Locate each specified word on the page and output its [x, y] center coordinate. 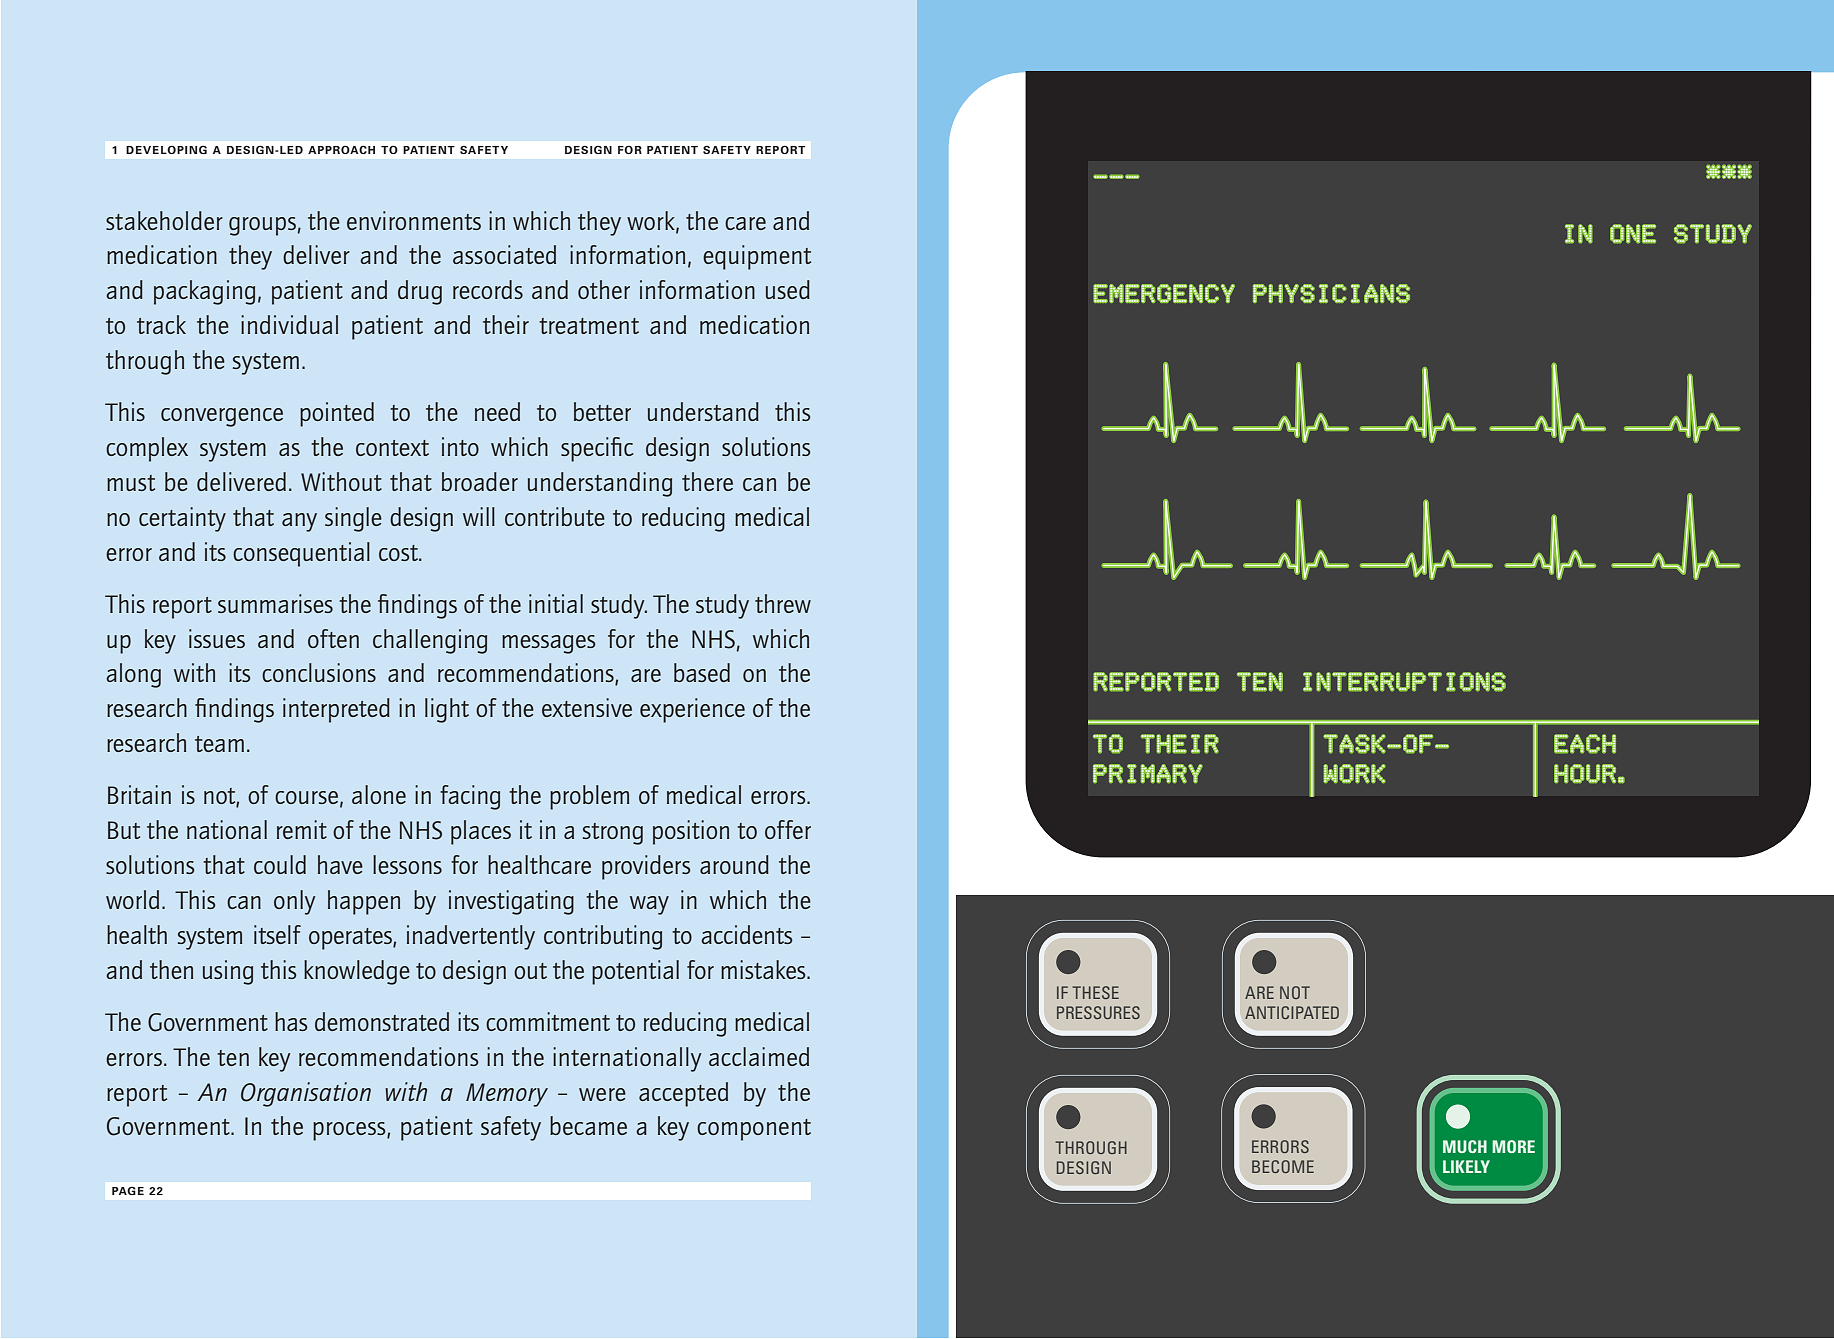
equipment [757, 257]
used [788, 289]
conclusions [319, 672]
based [702, 672]
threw [783, 603]
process [350, 1131]
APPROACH [341, 149]
